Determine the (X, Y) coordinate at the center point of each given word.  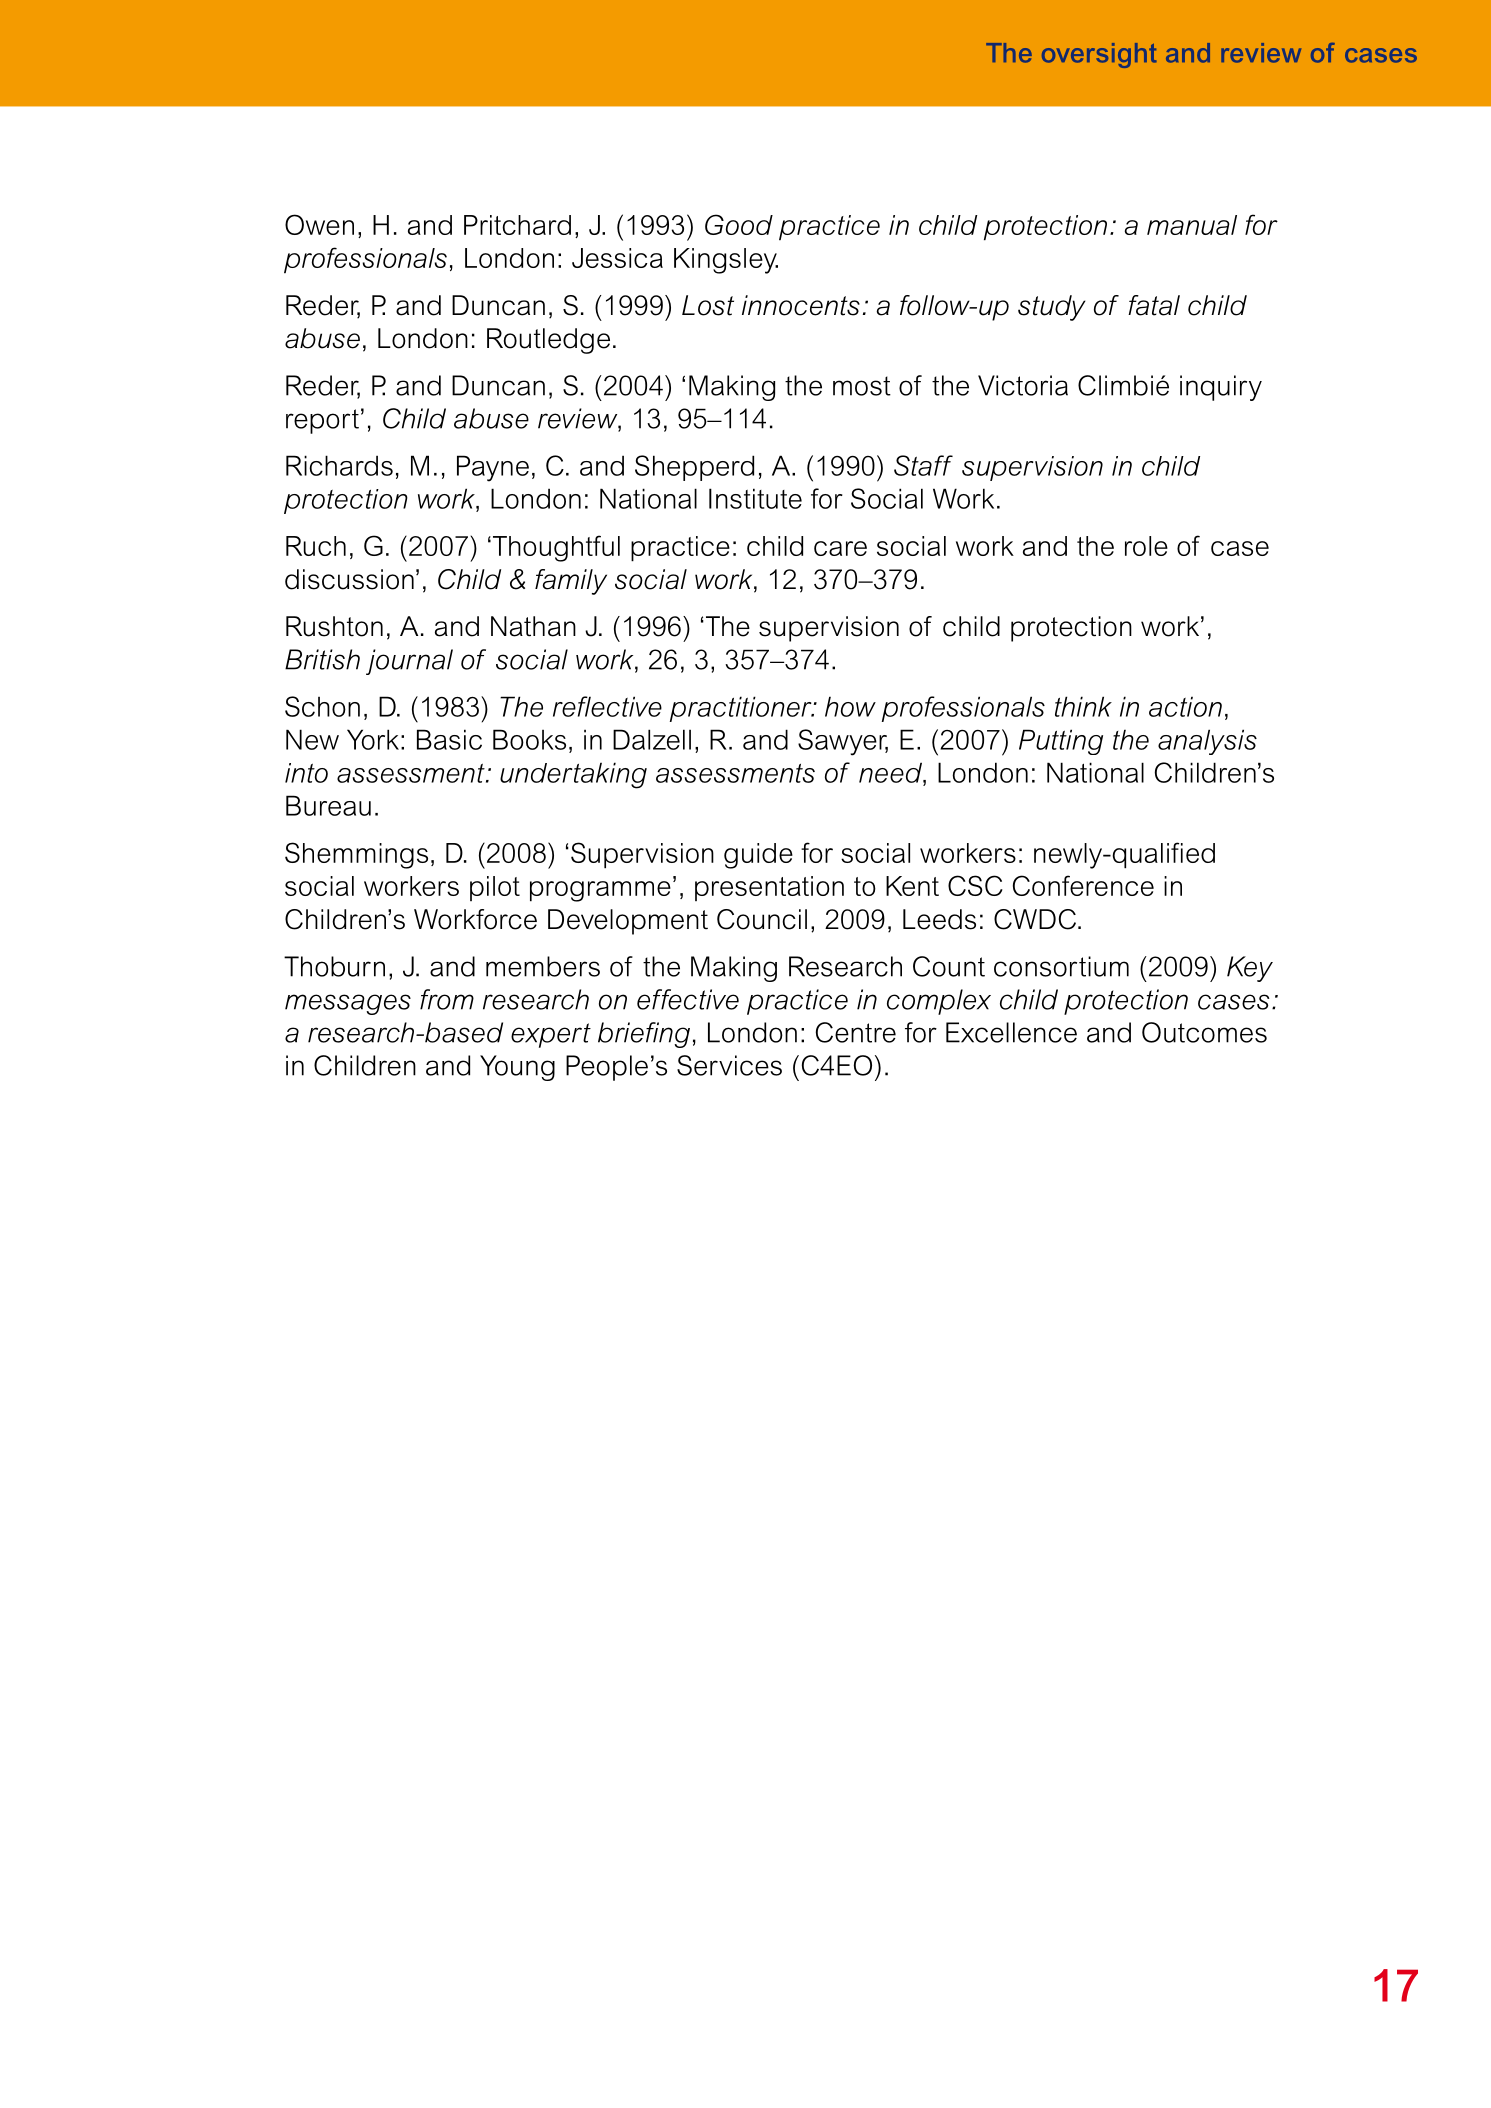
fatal (1154, 305)
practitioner (742, 709)
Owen (319, 224)
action (1185, 706)
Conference (1083, 885)
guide (758, 856)
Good (739, 224)
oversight (1099, 55)
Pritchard (517, 225)
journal (409, 662)
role (1146, 546)
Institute (755, 498)
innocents (801, 305)
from (447, 999)
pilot (495, 888)
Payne (493, 468)
